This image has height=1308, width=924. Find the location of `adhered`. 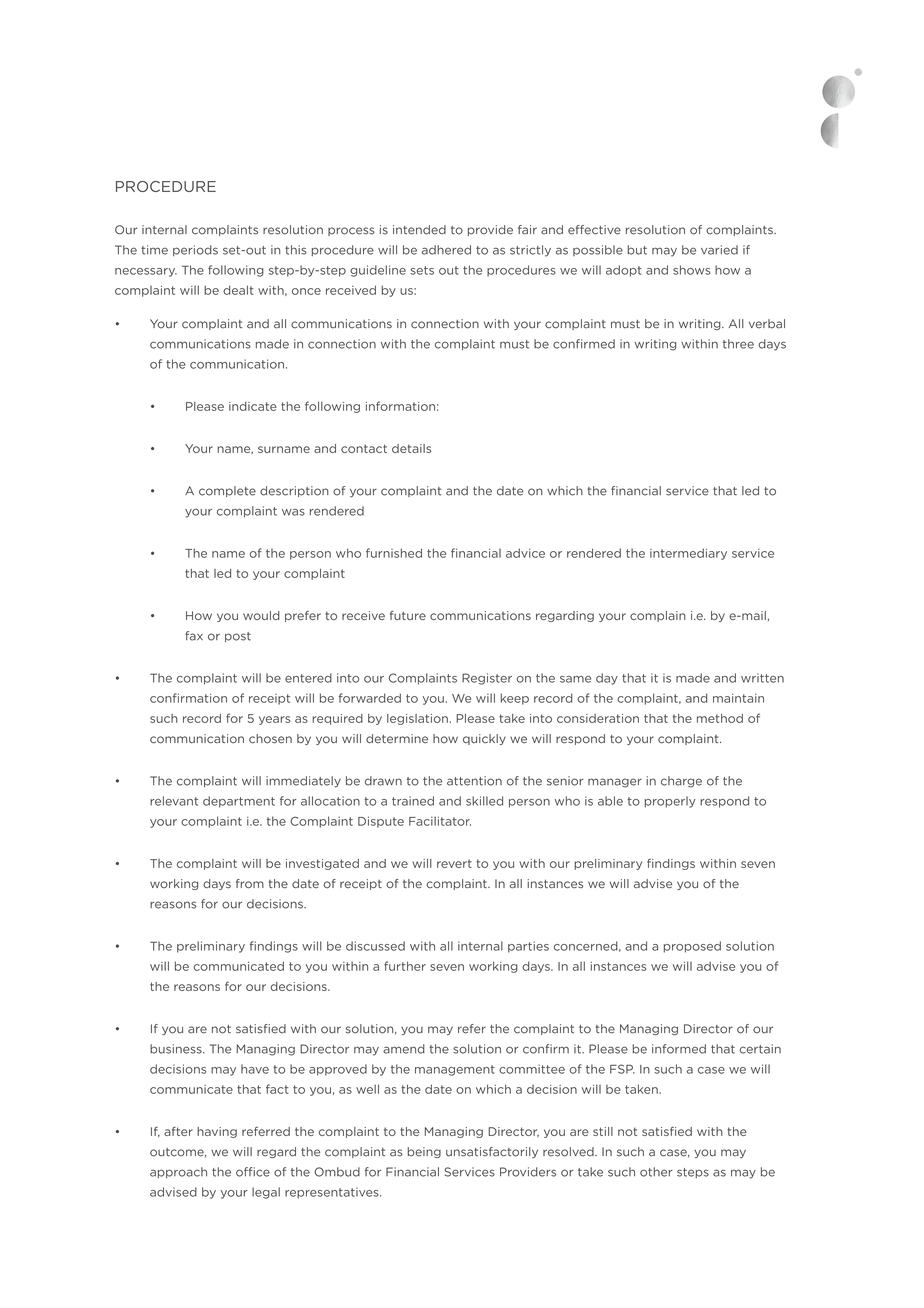

adhered is located at coordinates (446, 250).
